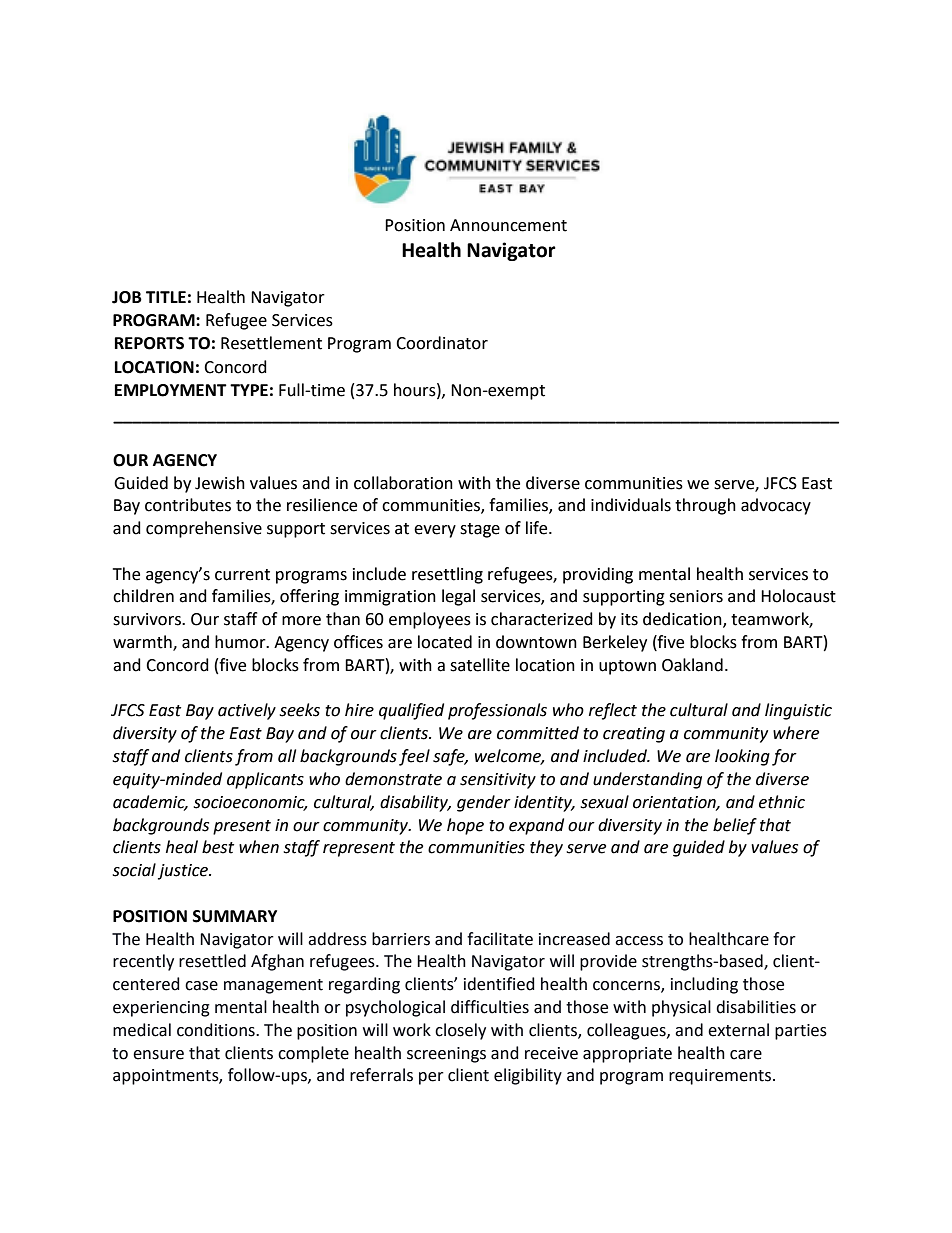  What do you see at coordinates (442, 343) in the image?
I see `Coordinator` at bounding box center [442, 343].
